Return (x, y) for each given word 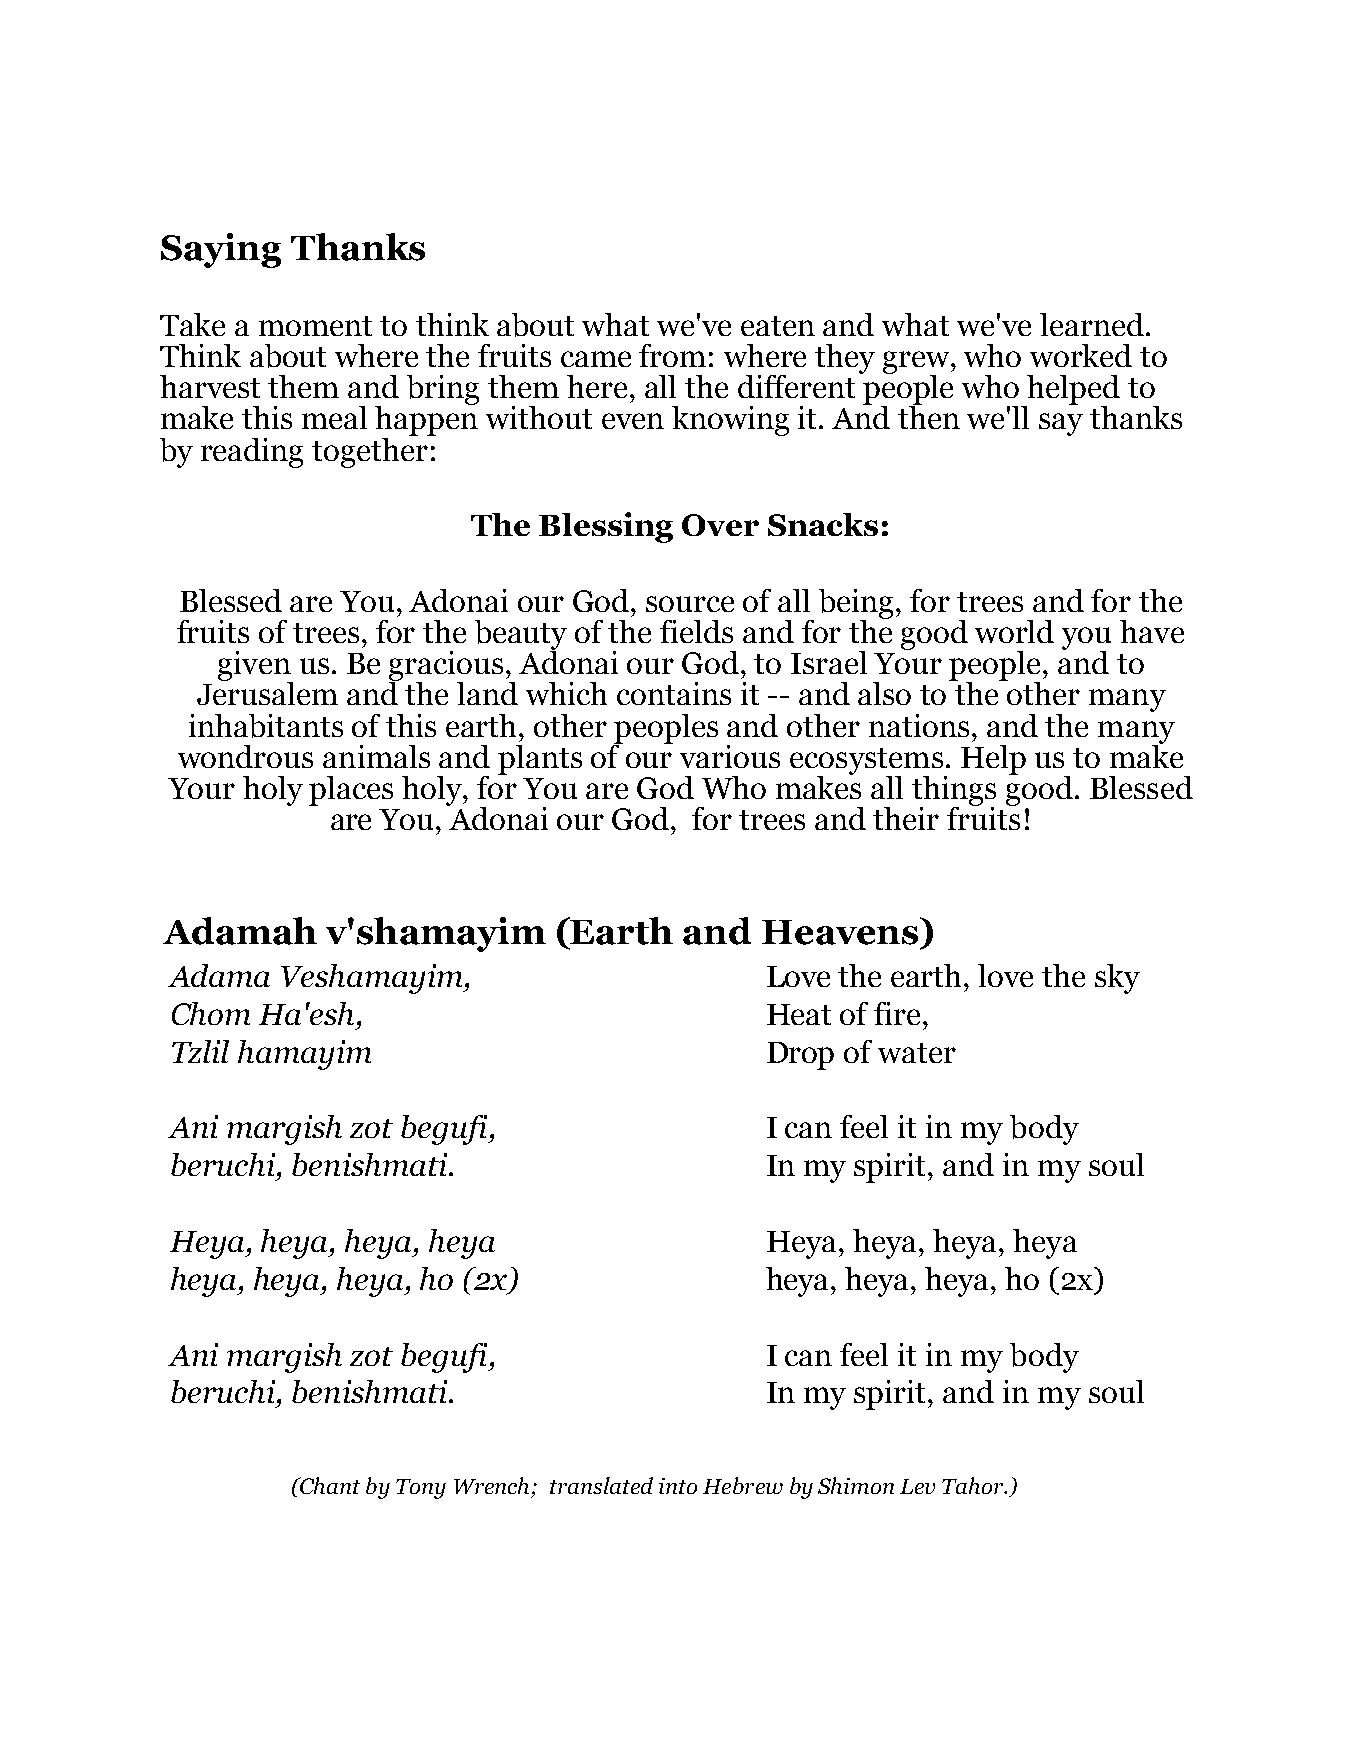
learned (1093, 324)
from (672, 355)
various (730, 756)
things (954, 792)
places (351, 791)
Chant (329, 1485)
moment (315, 326)
